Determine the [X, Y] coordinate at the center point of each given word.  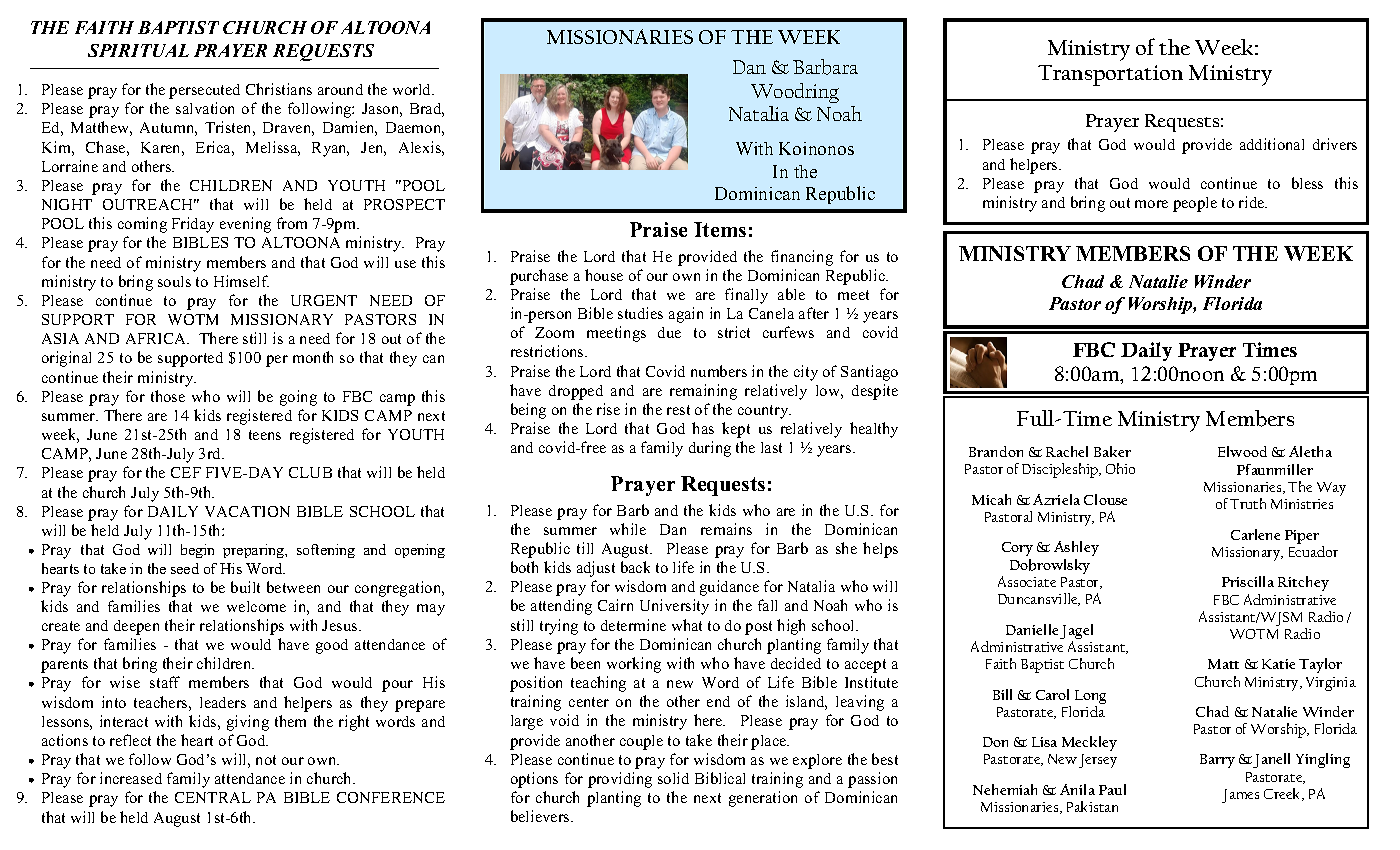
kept [736, 430]
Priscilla [1248, 581]
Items [720, 229]
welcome [256, 606]
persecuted [204, 91]
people [1195, 204]
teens [265, 435]
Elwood [1242, 451]
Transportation [1110, 75]
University [674, 607]
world [413, 89]
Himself [241, 281]
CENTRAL [213, 797]
